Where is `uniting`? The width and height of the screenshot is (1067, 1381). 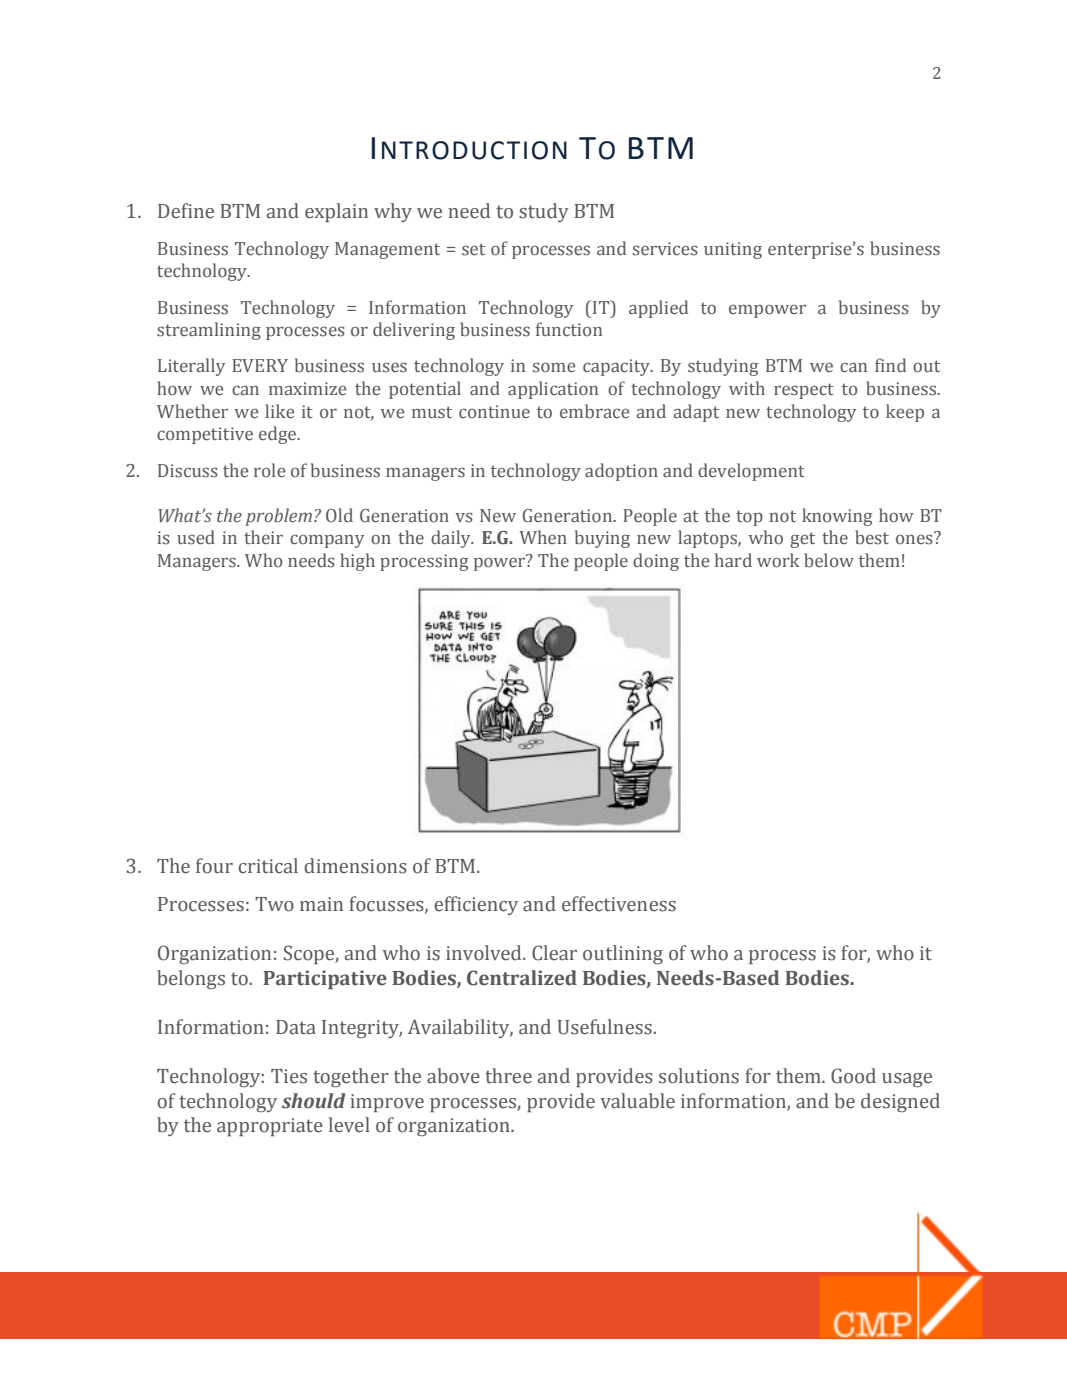 uniting is located at coordinates (733, 250).
